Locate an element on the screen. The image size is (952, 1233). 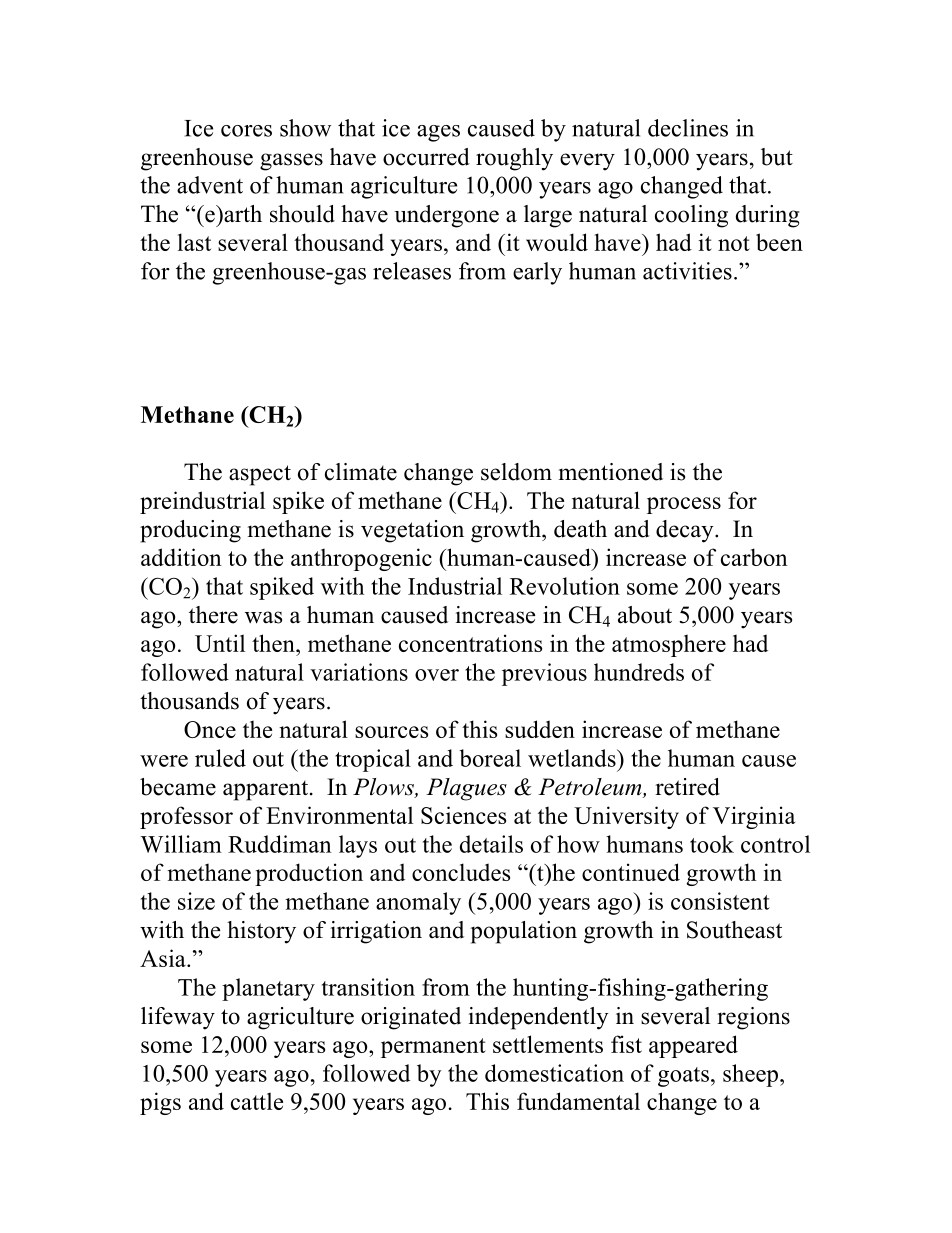
over is located at coordinates (437, 675).
